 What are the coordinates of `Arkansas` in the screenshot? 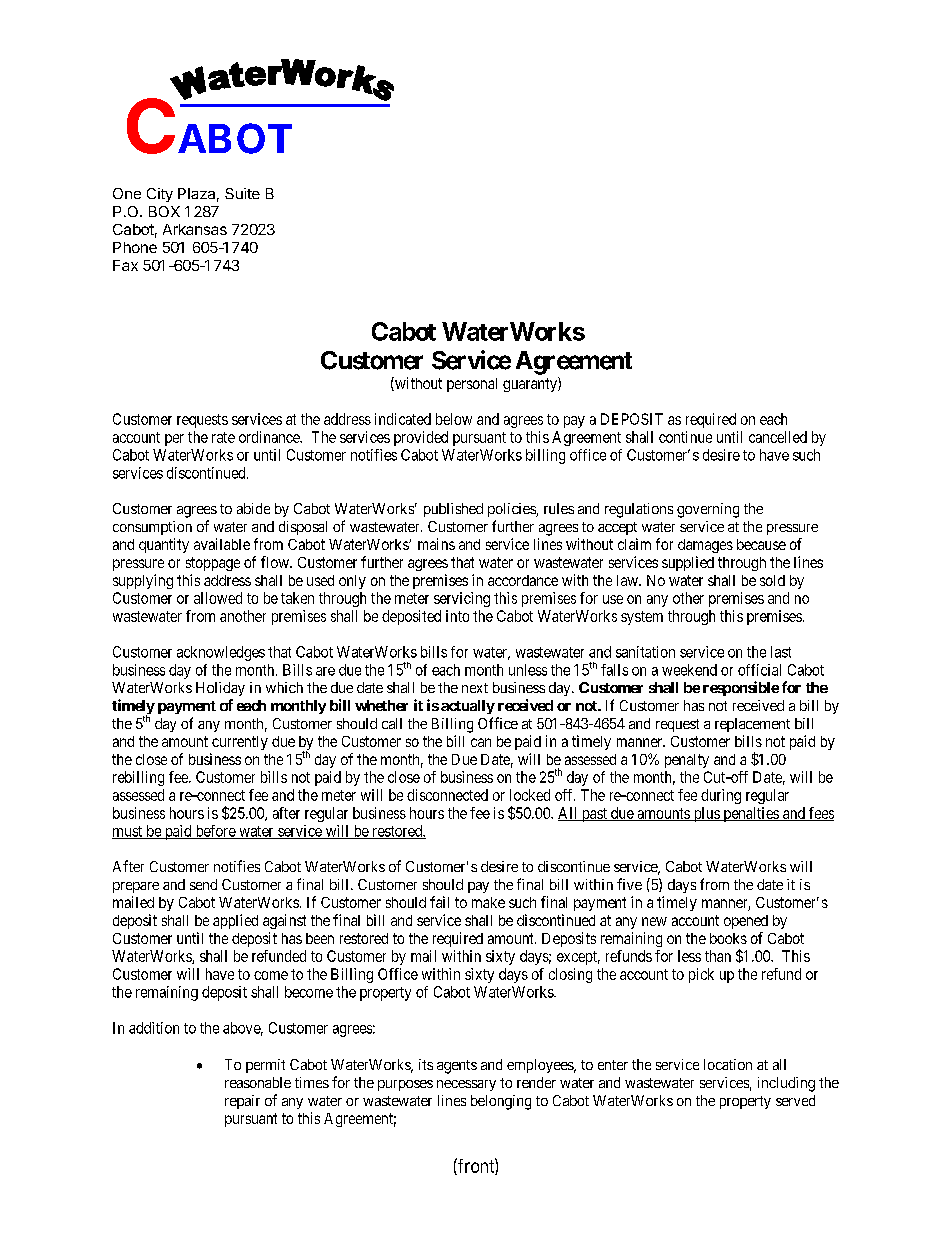 It's located at (195, 229).
